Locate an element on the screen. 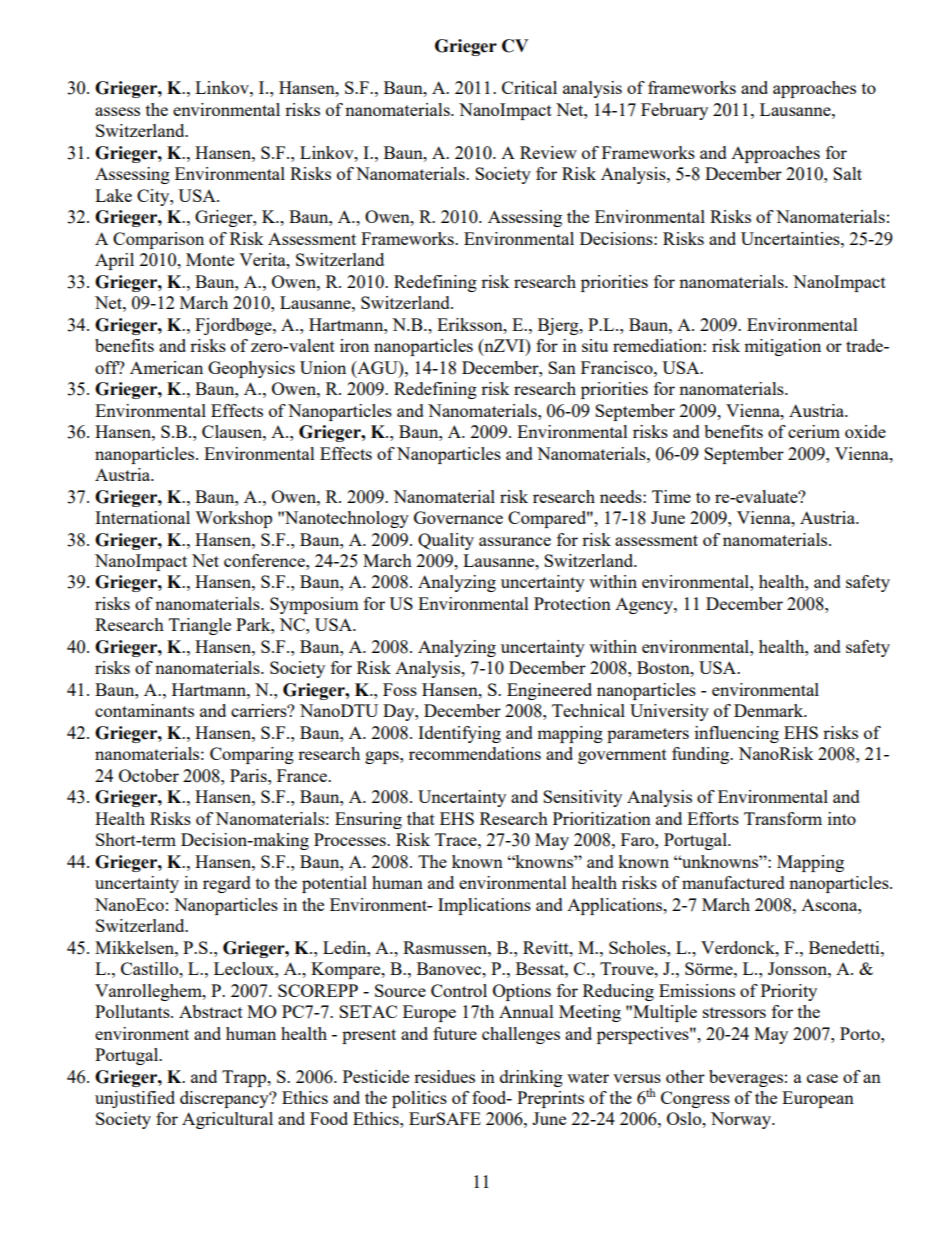  Protection is located at coordinates (572, 603).
